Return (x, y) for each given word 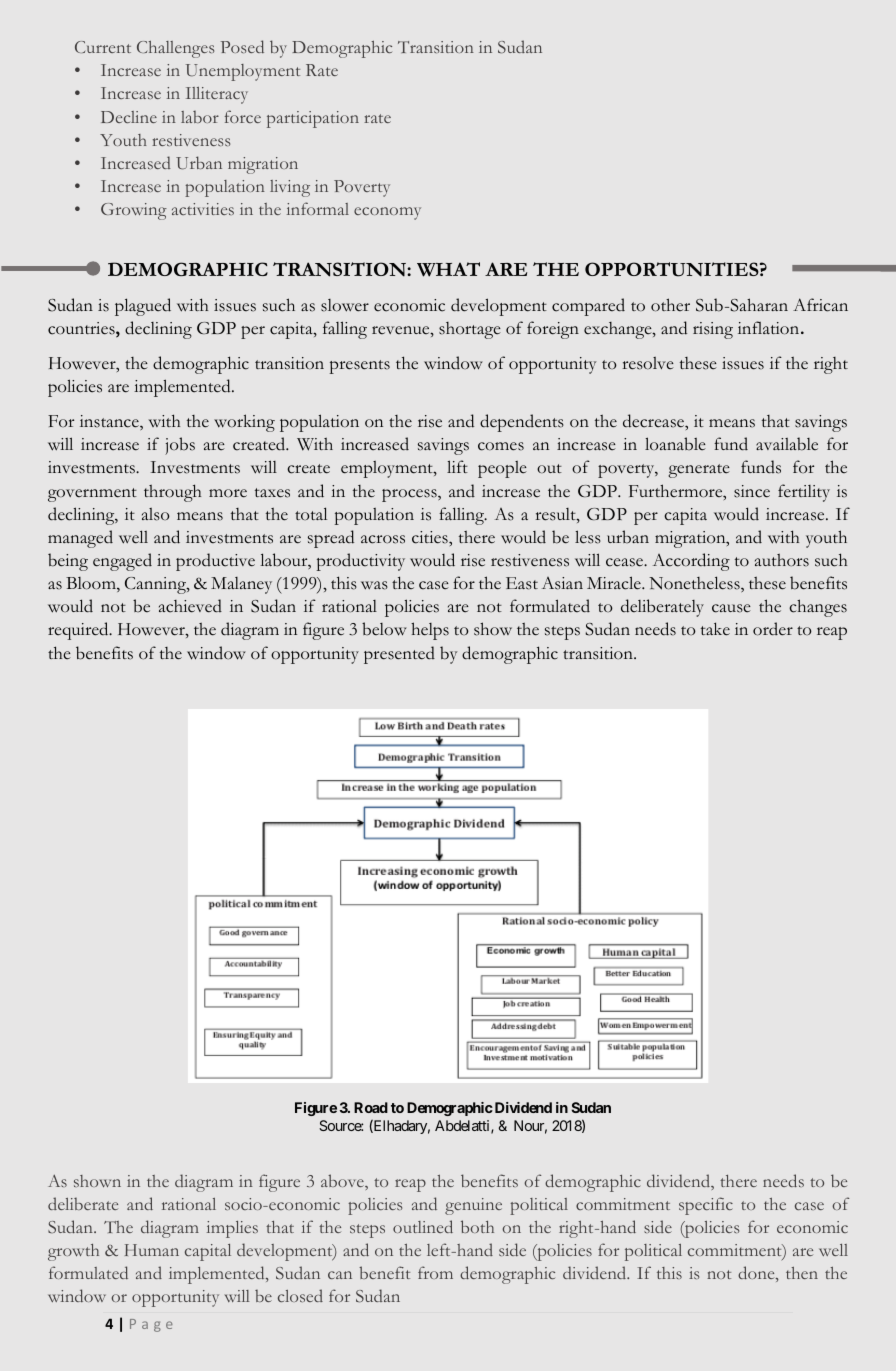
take (715, 629)
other (670, 305)
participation (313, 119)
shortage (470, 330)
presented (399, 655)
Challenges (175, 49)
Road (371, 1107)
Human (152, 1250)
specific (706, 1206)
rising (713, 330)
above (343, 1180)
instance (110, 422)
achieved (190, 606)
